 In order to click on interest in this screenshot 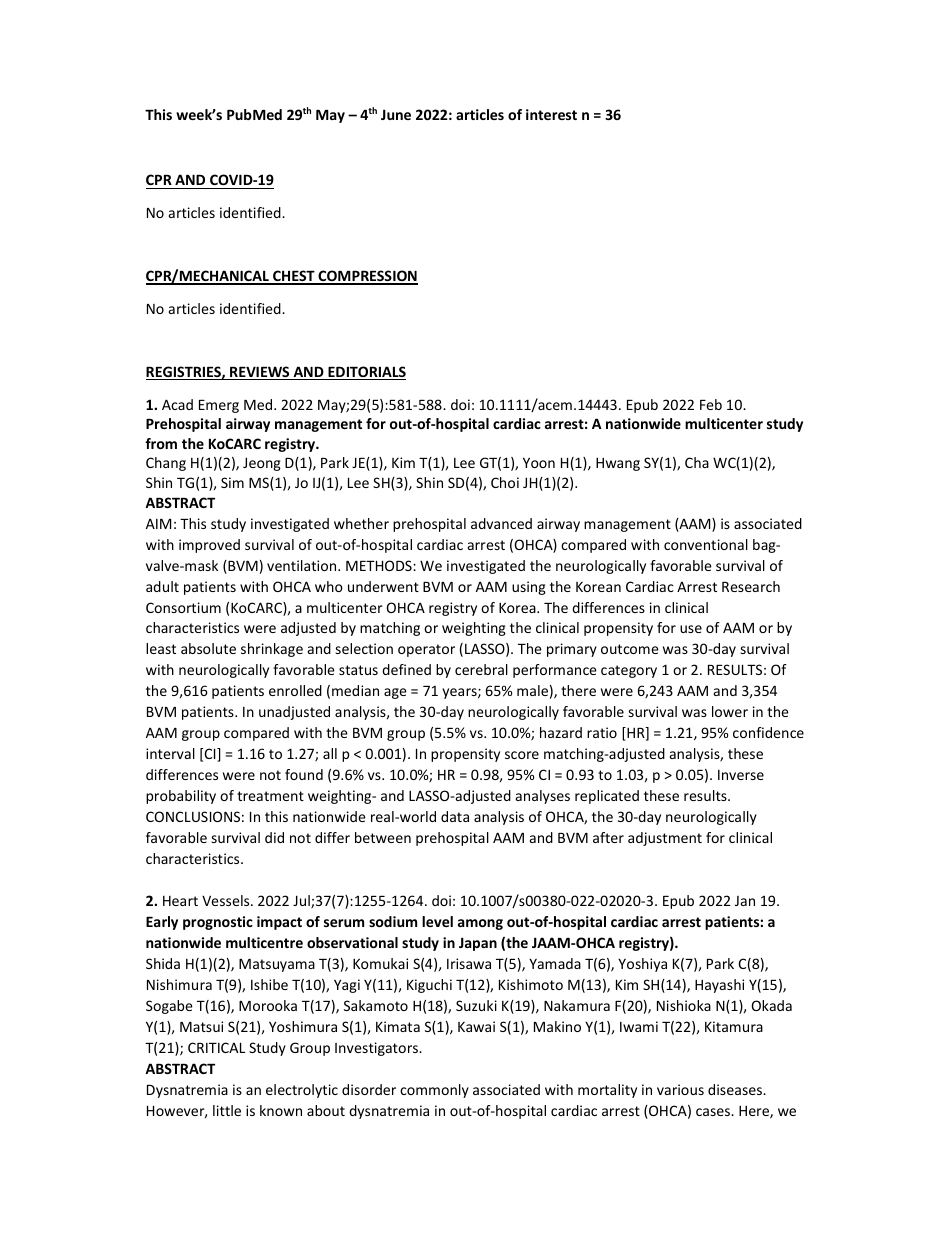, I will do `click(551, 114)`.
